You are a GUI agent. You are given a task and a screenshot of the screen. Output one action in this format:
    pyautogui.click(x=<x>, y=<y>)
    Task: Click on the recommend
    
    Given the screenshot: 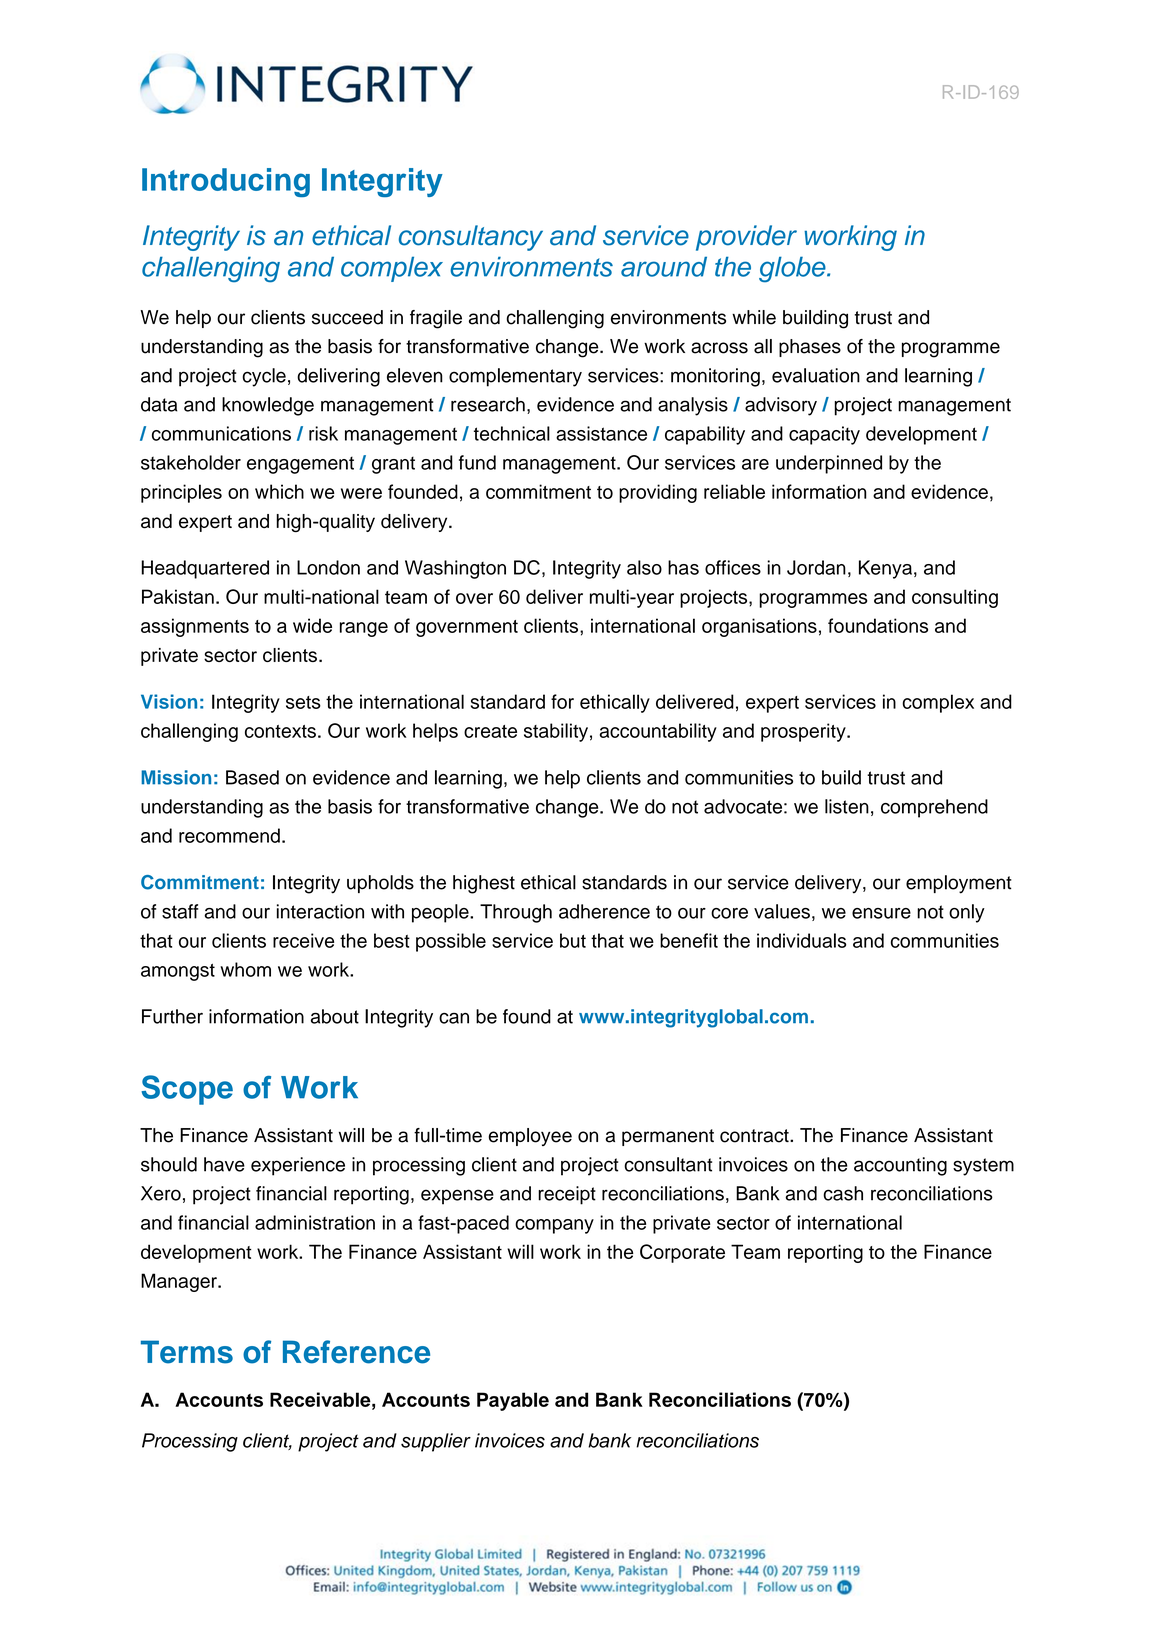 What is the action you would take?
    pyautogui.click(x=229, y=835)
